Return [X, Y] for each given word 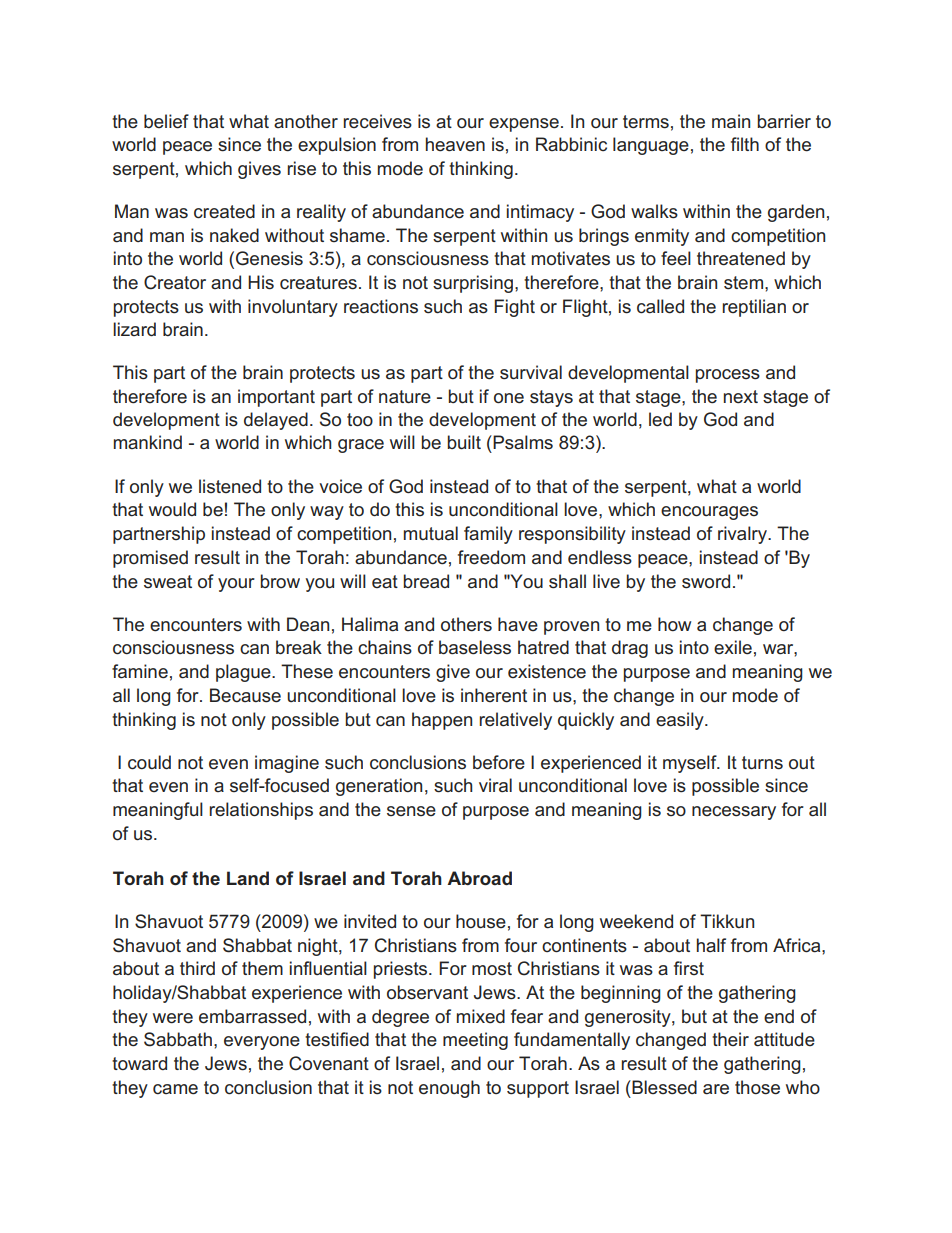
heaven [455, 144]
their [730, 1039]
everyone [262, 1043]
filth [745, 144]
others [466, 624]
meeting [475, 1041]
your [236, 585]
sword [706, 581]
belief [166, 121]
